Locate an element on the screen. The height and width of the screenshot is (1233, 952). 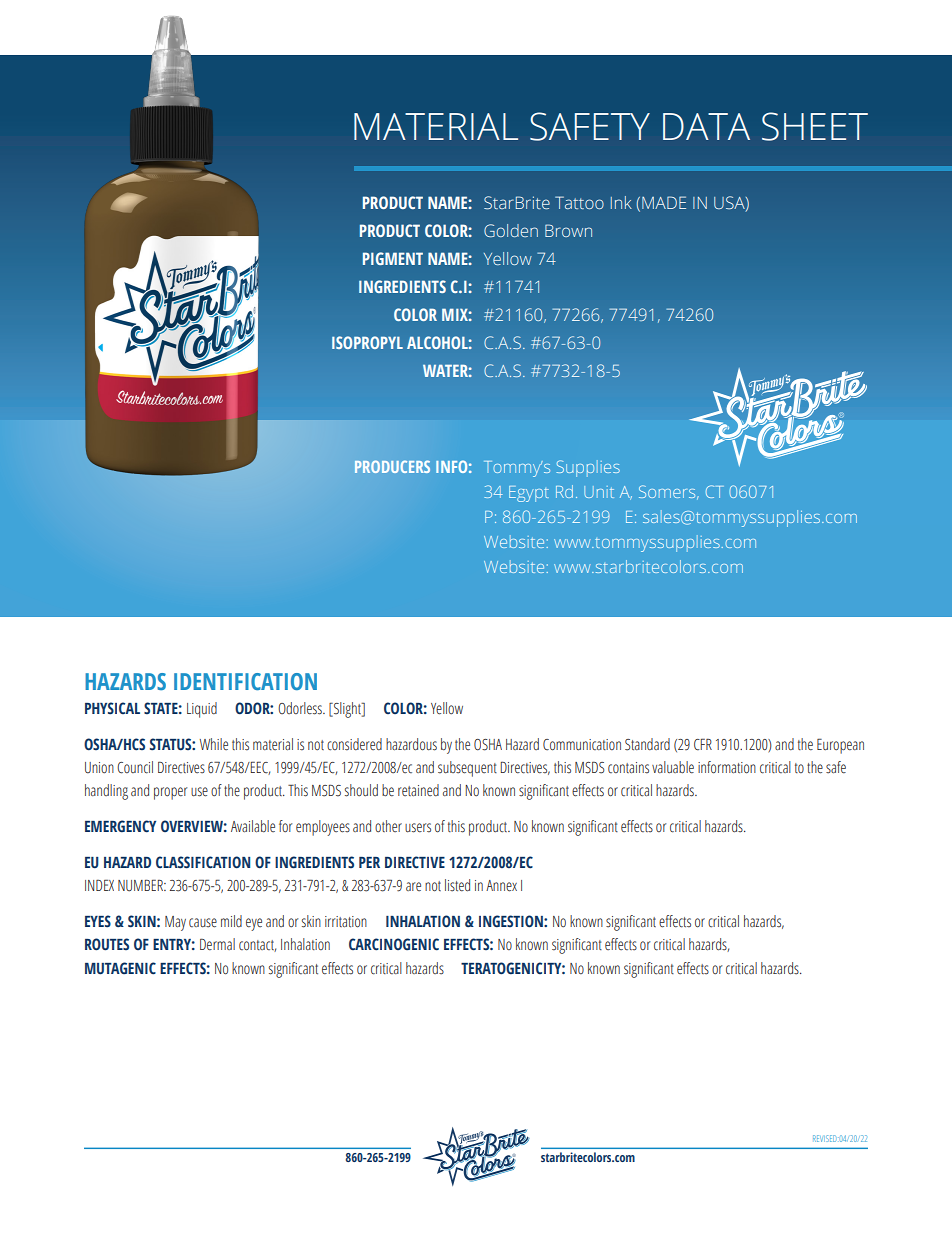
subsequent is located at coordinates (467, 769).
